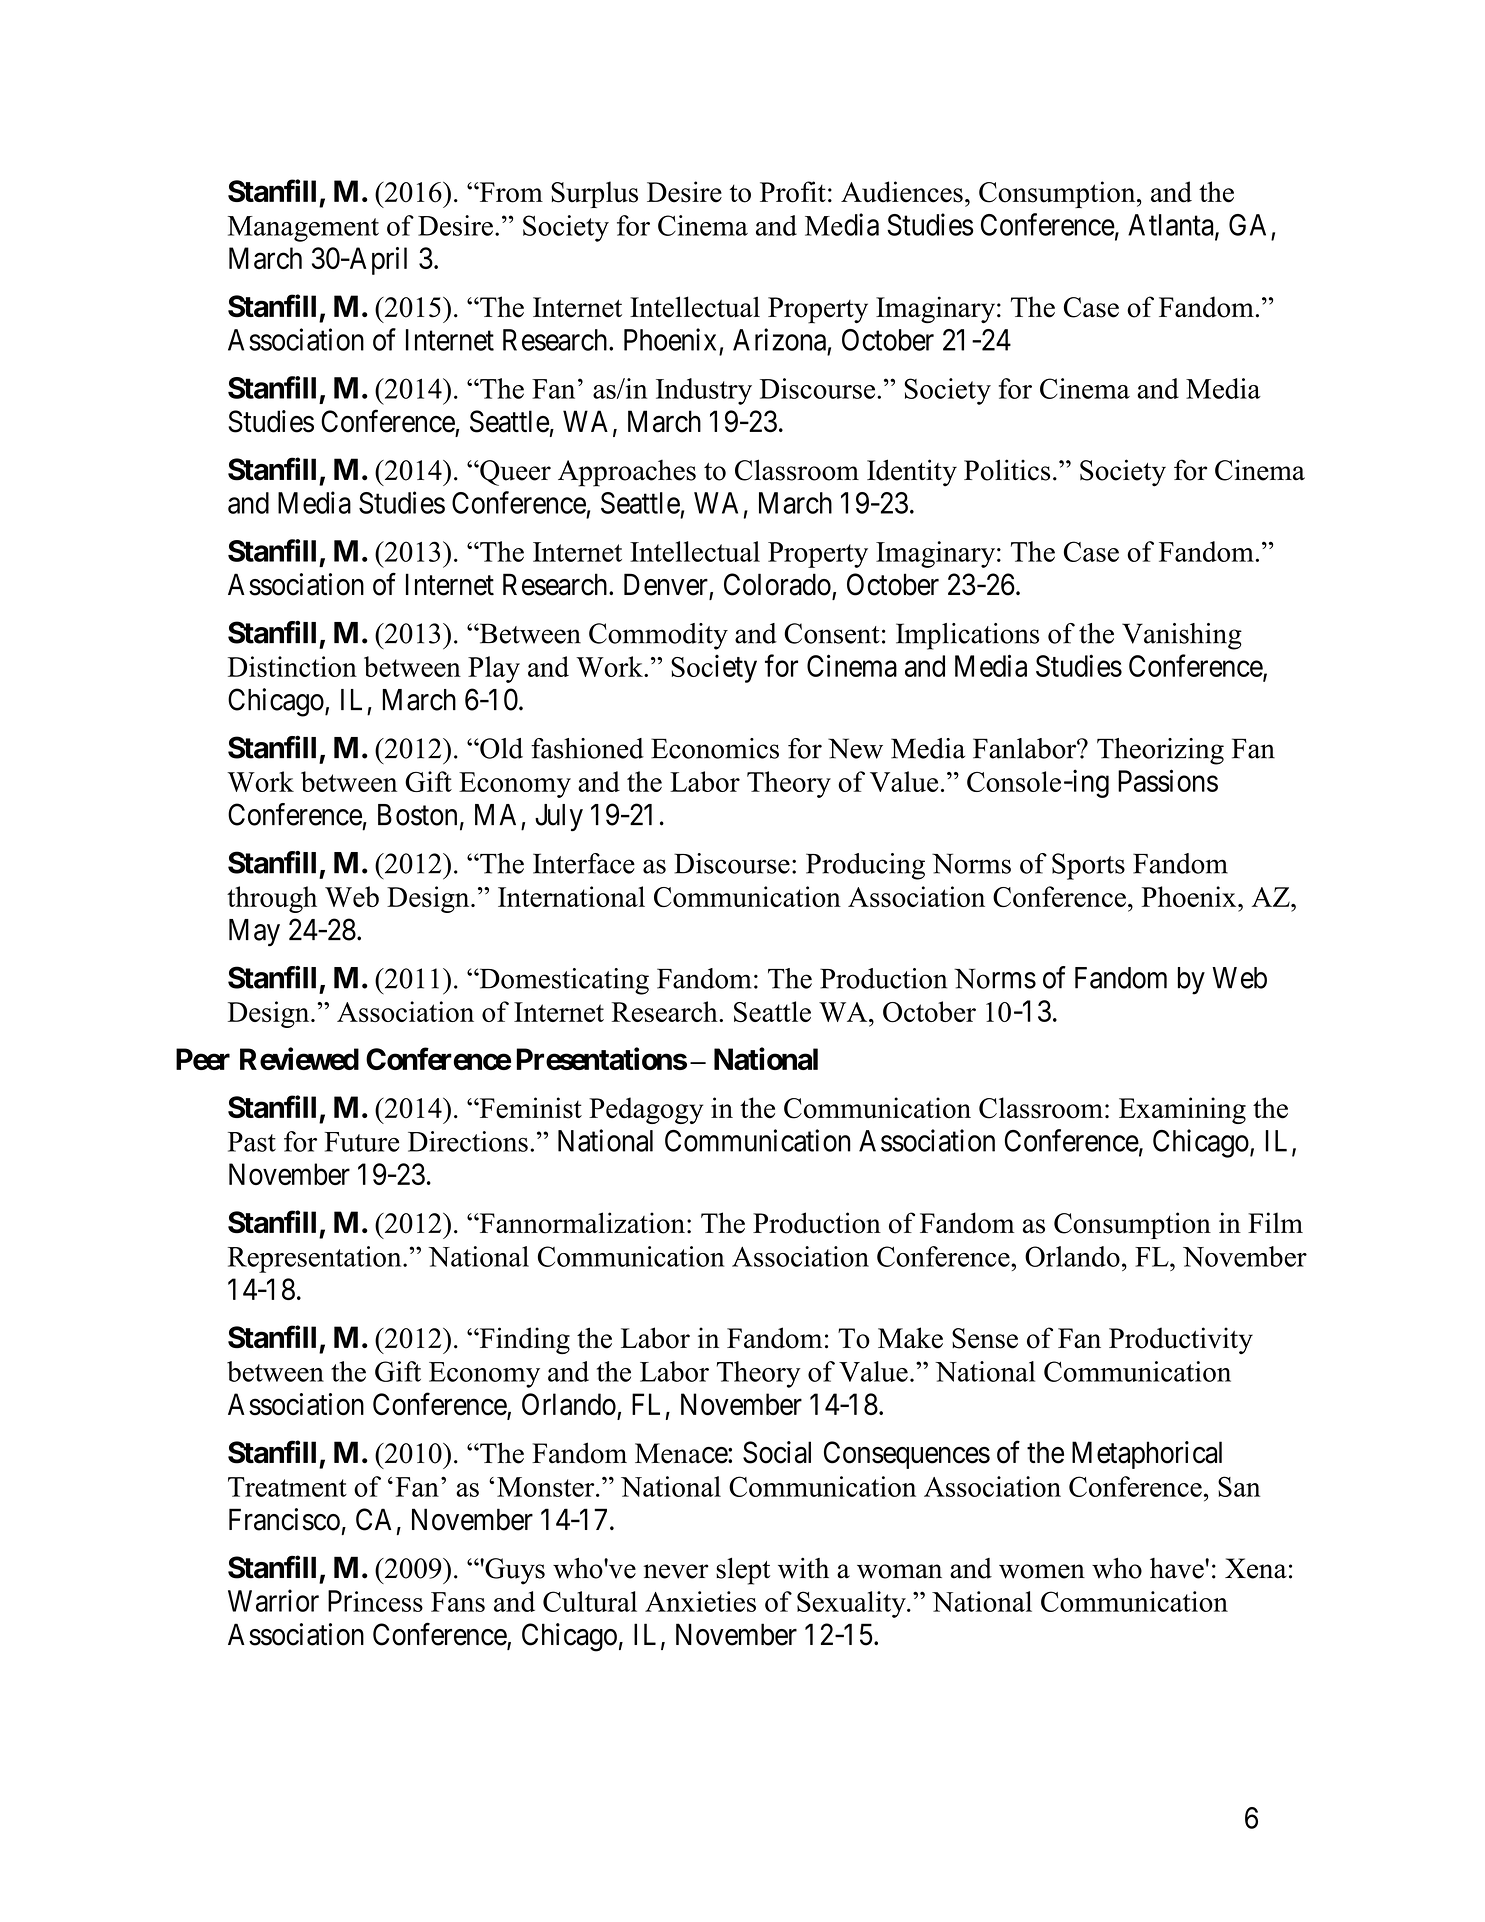  Describe the element at coordinates (375, 1601) in the image. I see `Princess` at that location.
